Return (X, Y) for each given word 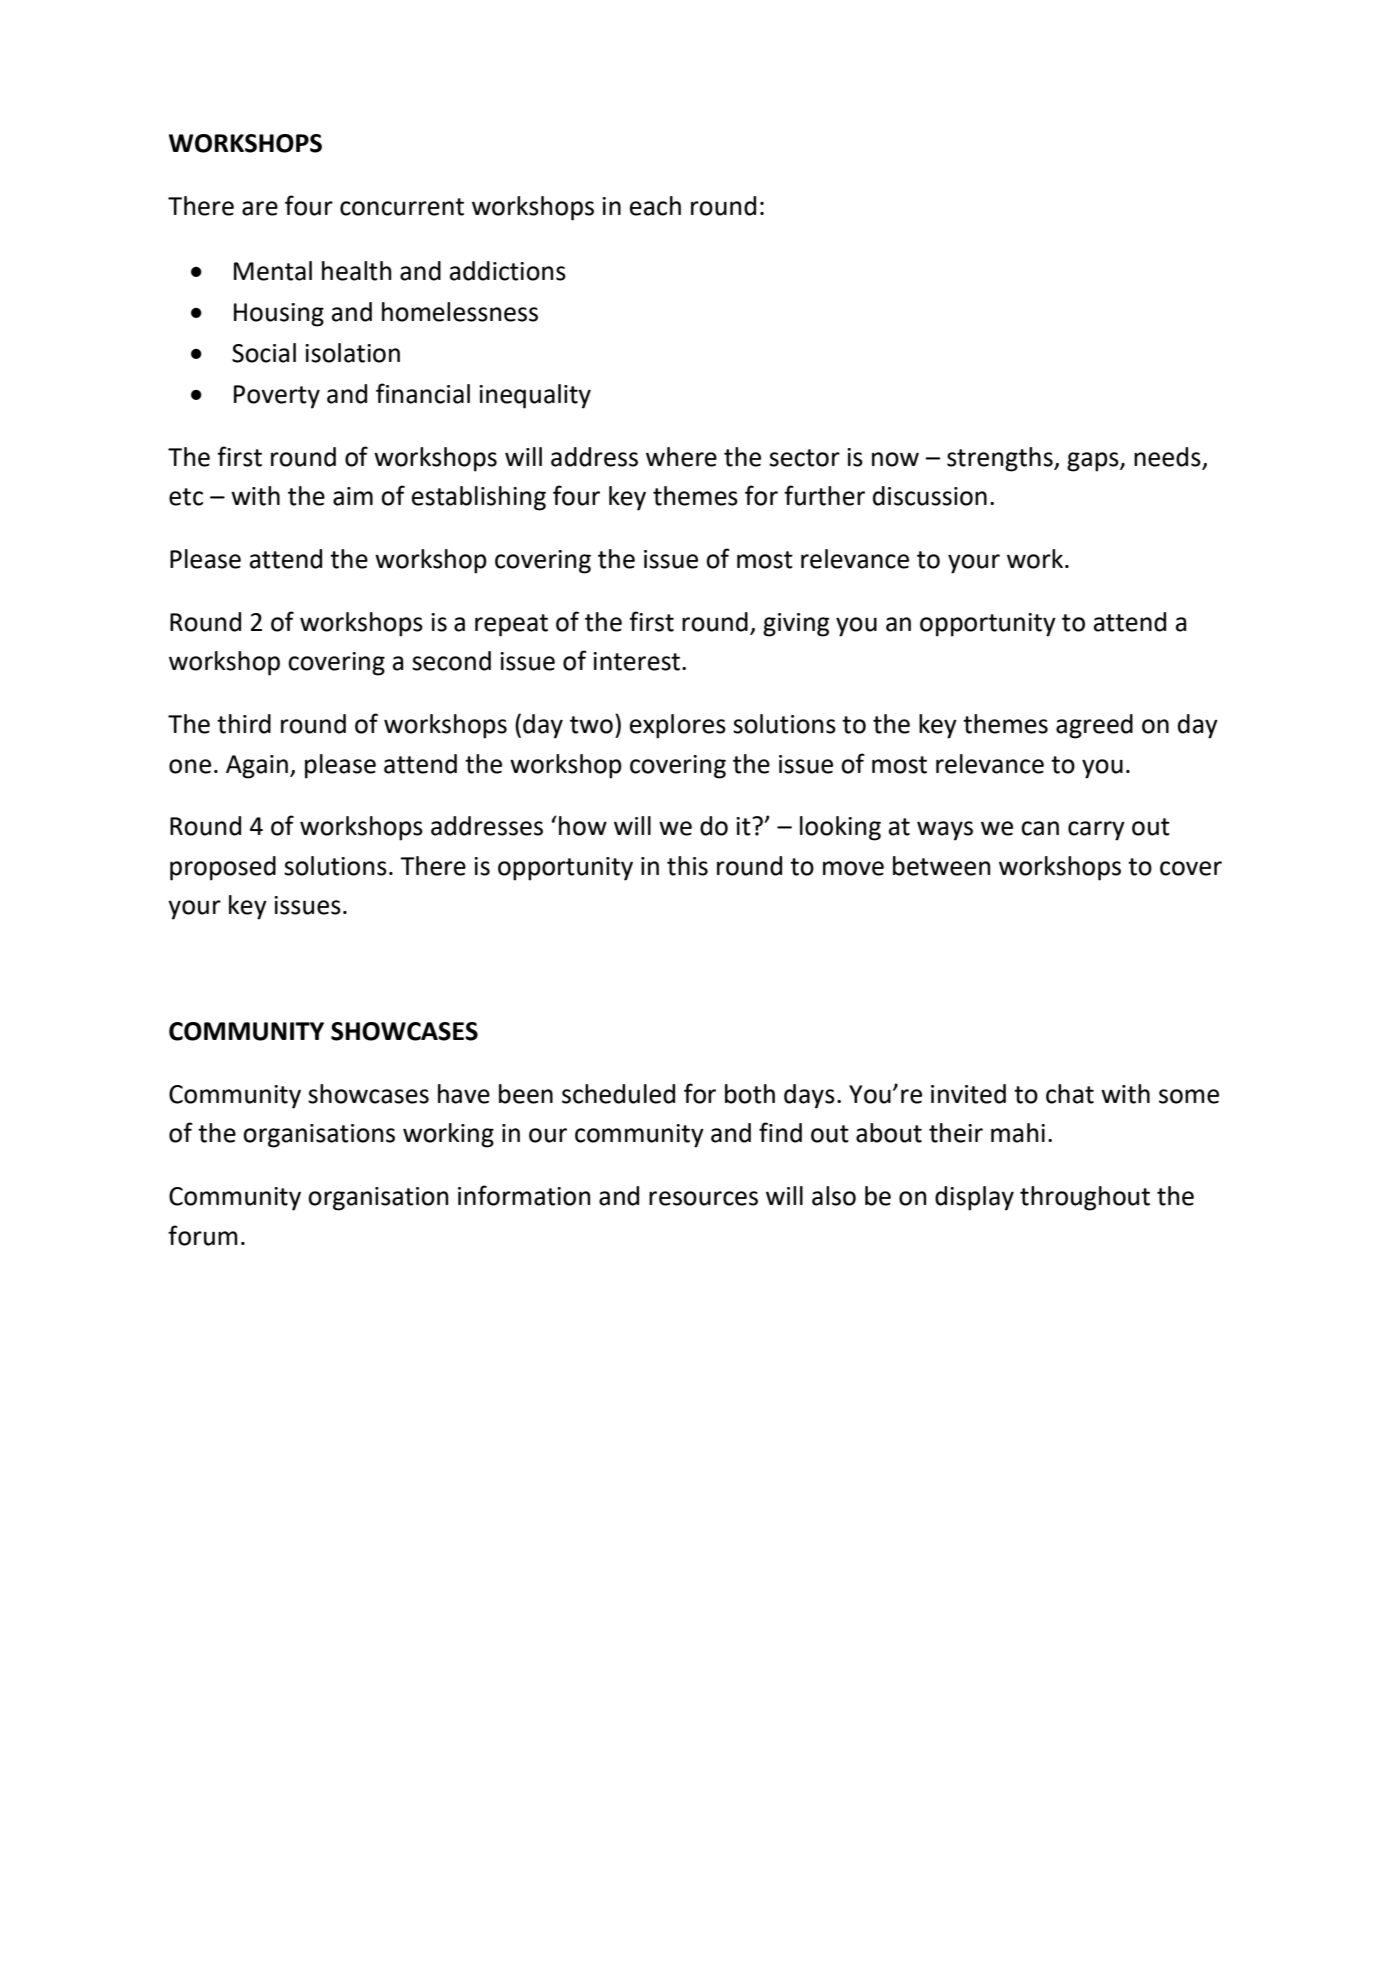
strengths (1001, 459)
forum (203, 1235)
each (655, 206)
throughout (1085, 1198)
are (260, 208)
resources (703, 1198)
